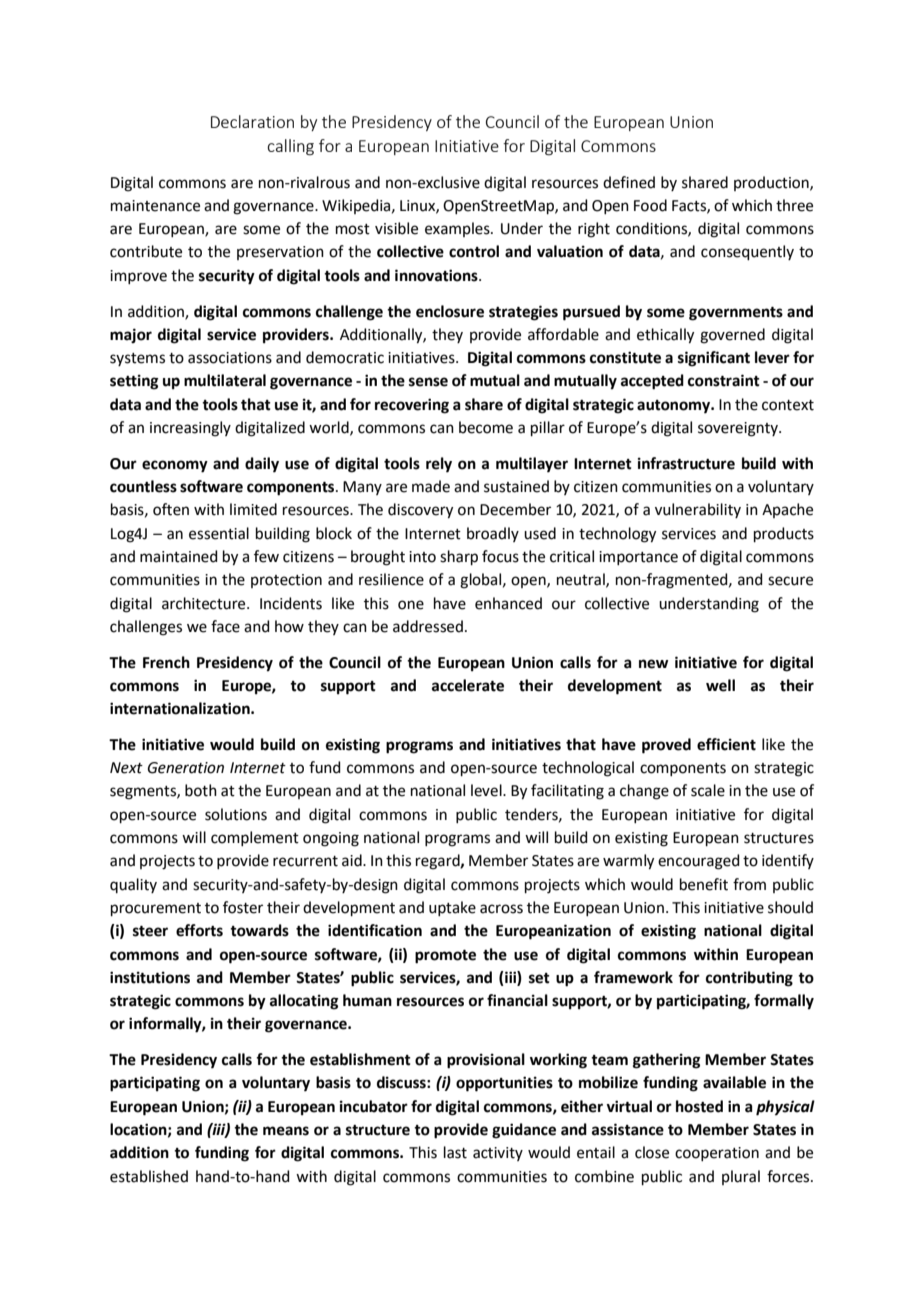  Describe the element at coordinates (431, 486) in the screenshot. I see `made` at that location.
